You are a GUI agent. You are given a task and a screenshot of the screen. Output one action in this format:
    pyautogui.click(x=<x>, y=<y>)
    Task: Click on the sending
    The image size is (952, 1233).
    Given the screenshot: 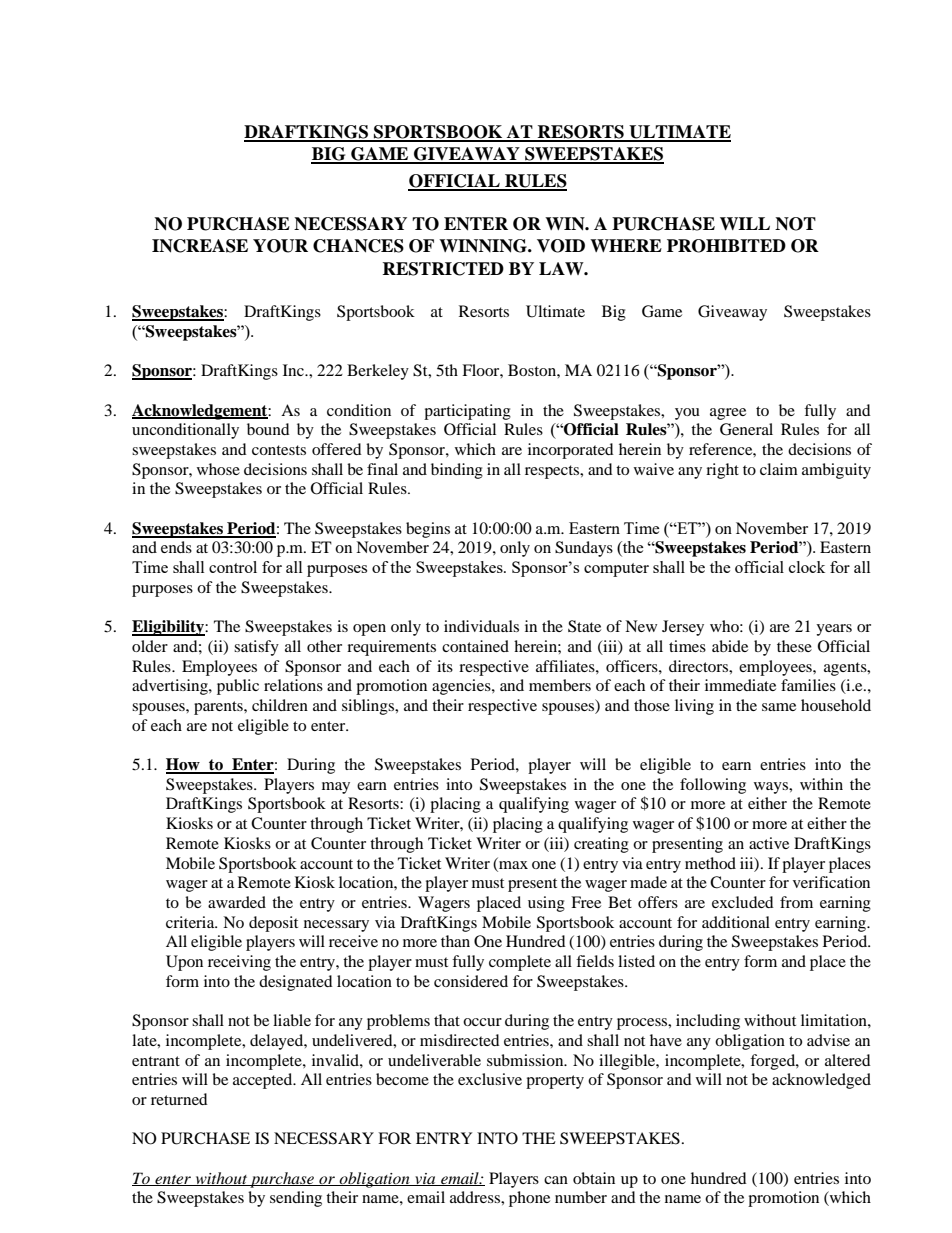 What is the action you would take?
    pyautogui.click(x=296, y=1199)
